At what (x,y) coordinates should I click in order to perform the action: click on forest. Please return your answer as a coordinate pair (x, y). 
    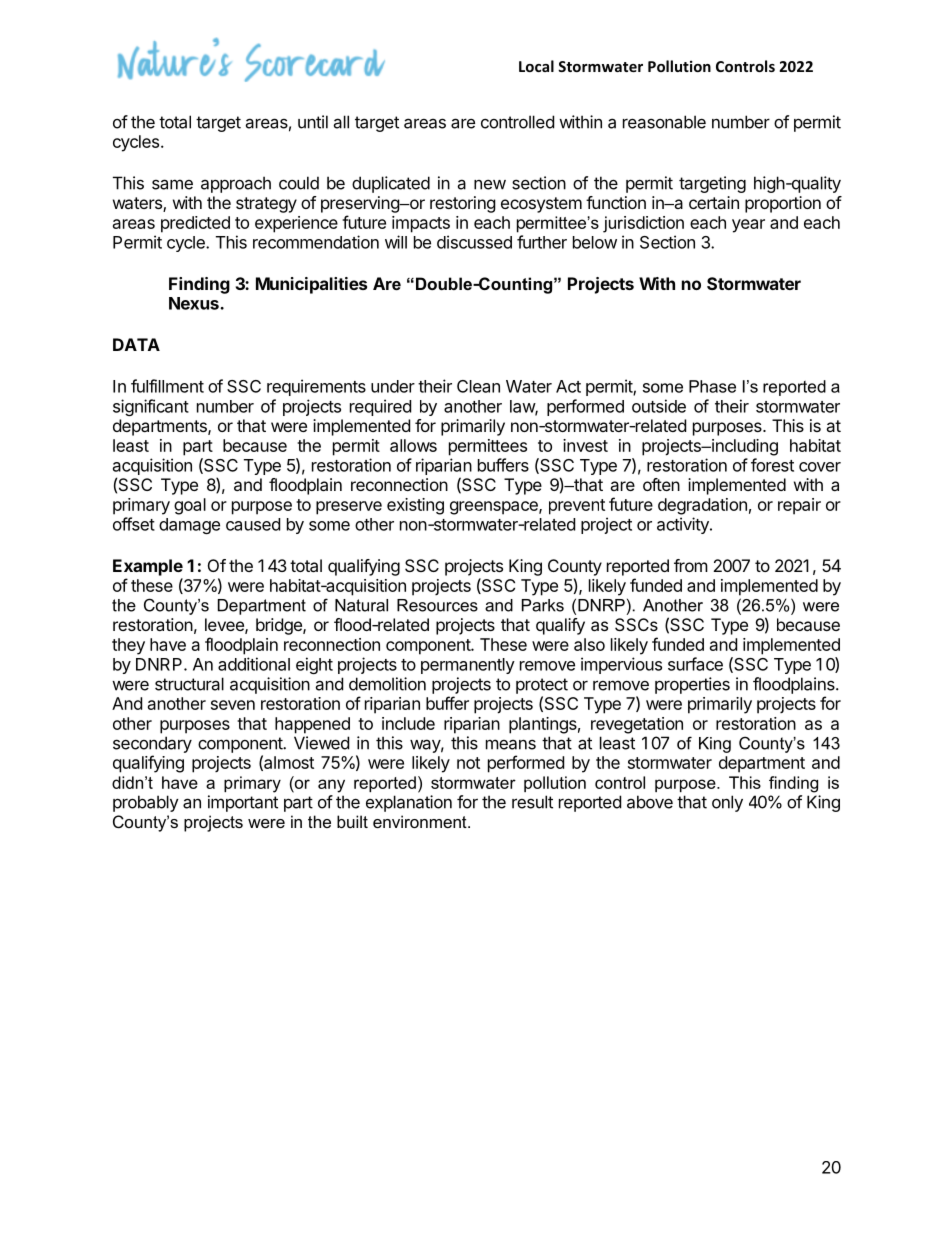
    Looking at the image, I should click on (772, 465).
